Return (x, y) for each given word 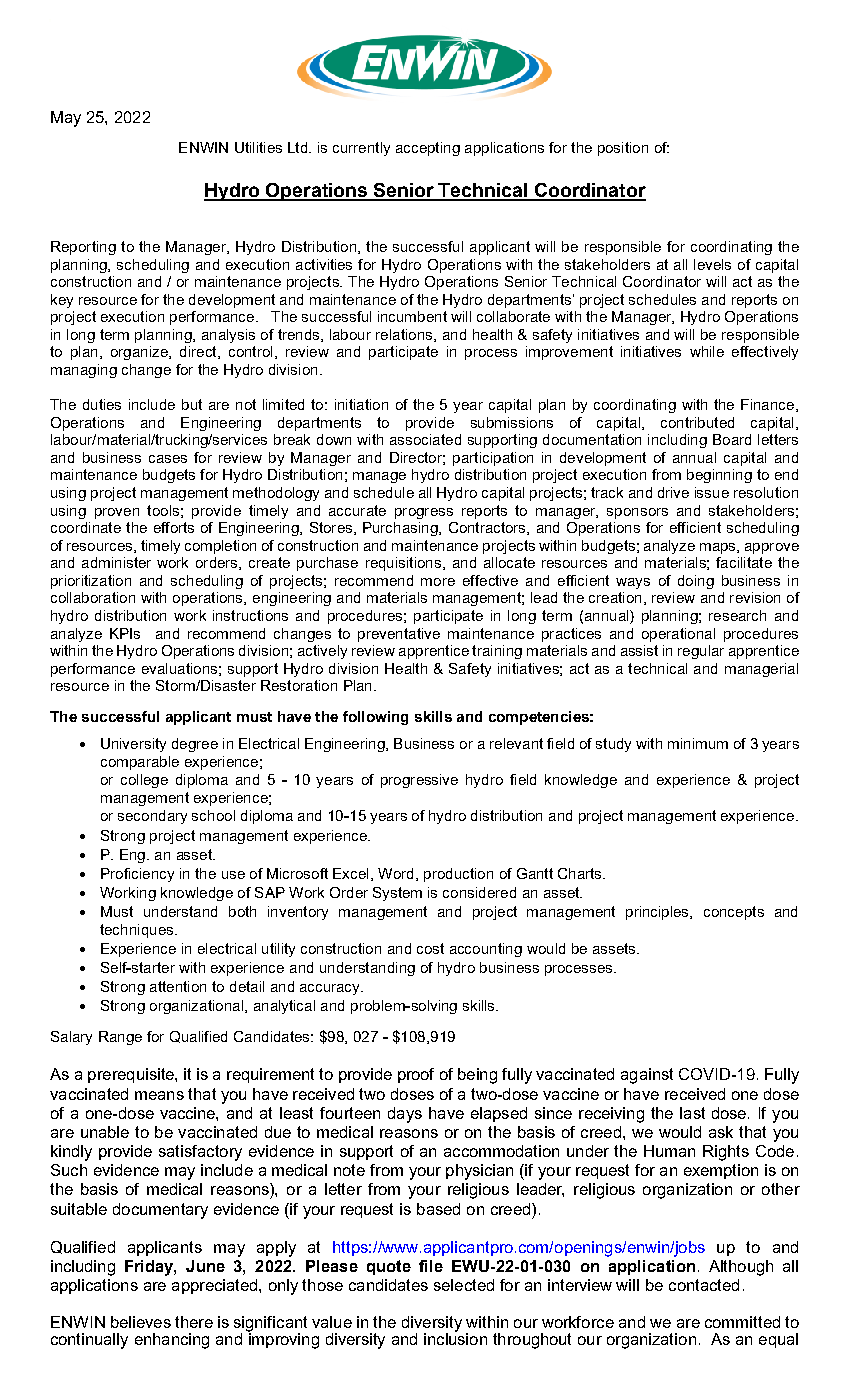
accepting (428, 149)
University (133, 745)
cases (168, 459)
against (647, 1076)
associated (425, 439)
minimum (698, 743)
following (375, 718)
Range (120, 1038)
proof (416, 1075)
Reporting (83, 248)
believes (141, 1322)
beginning (719, 476)
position (623, 149)
